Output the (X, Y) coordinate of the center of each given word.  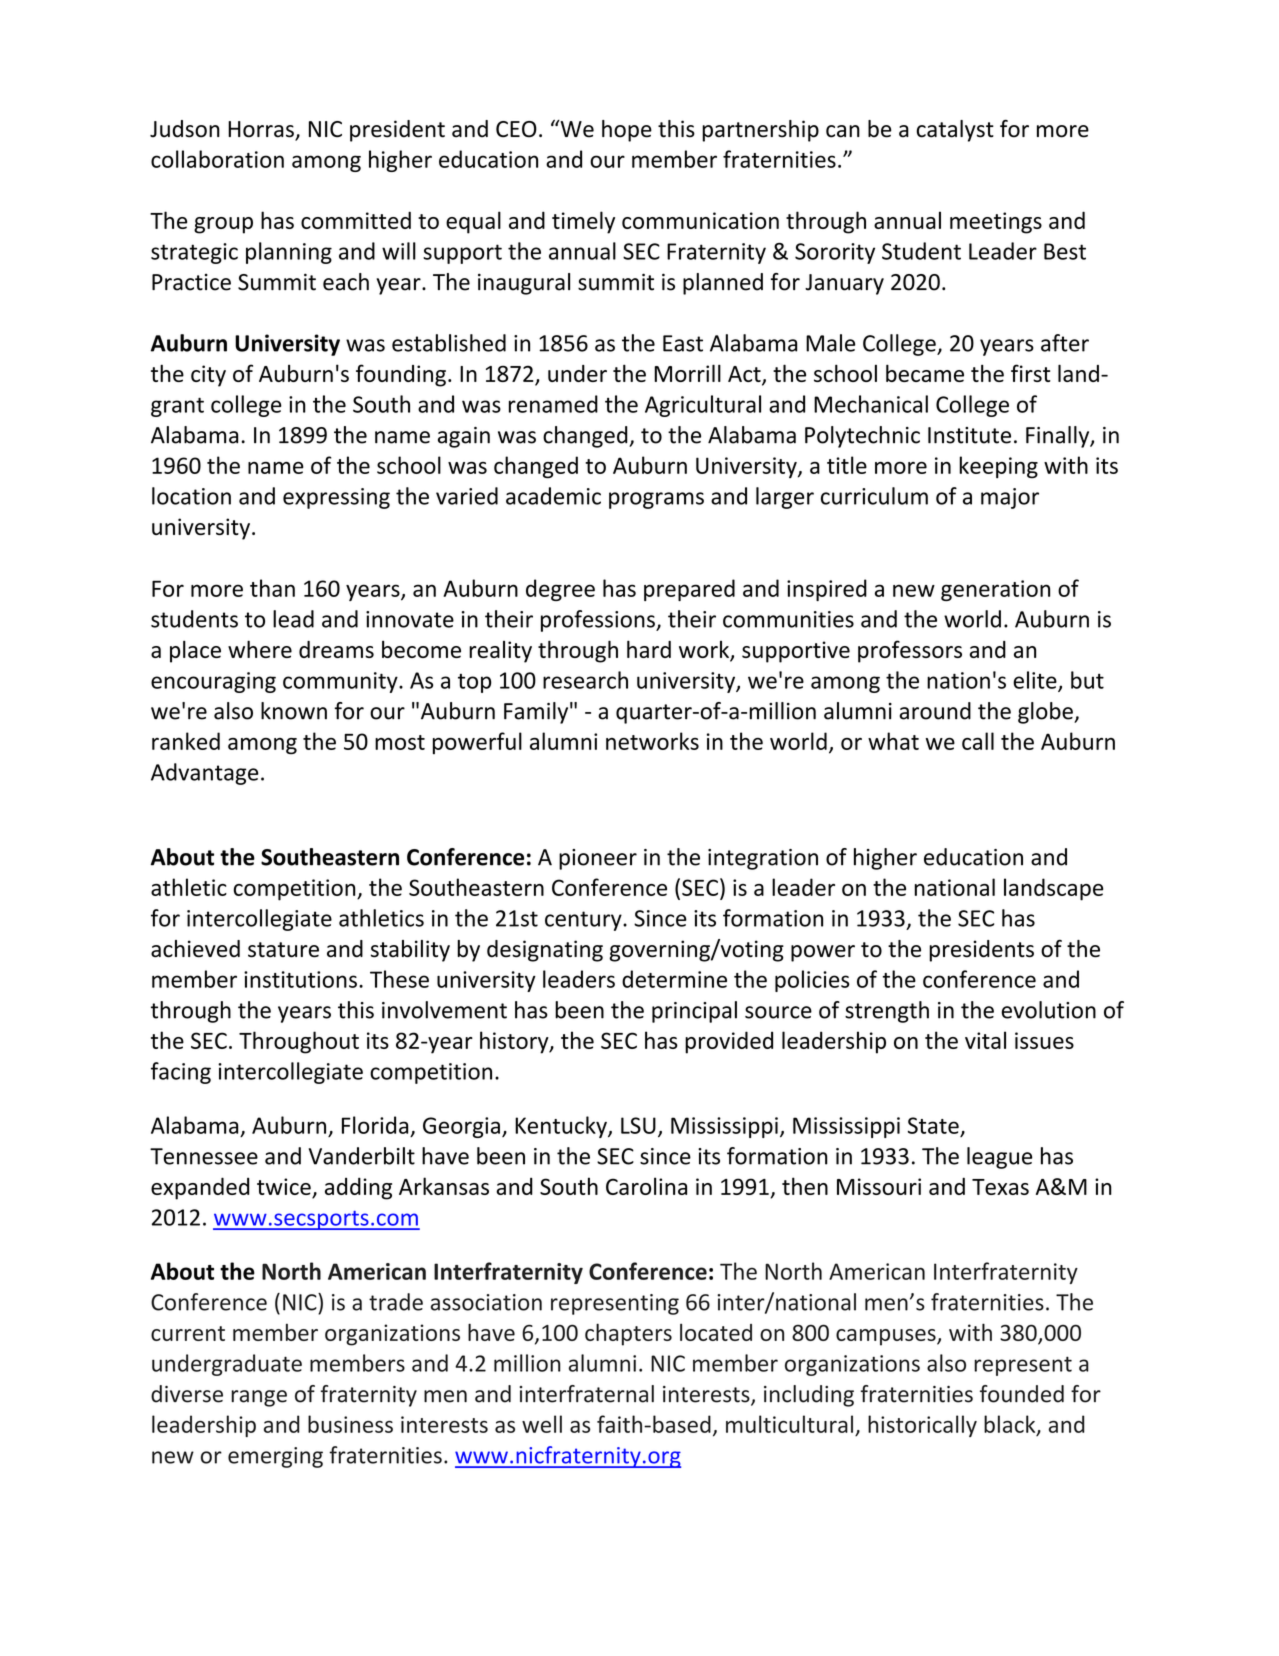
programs (656, 500)
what (893, 741)
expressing (336, 498)
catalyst (955, 131)
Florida (375, 1125)
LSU (638, 1125)
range (259, 1398)
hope (627, 131)
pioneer (598, 859)
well (542, 1424)
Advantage (205, 774)
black (1011, 1425)
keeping (998, 467)
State (933, 1125)
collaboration (217, 159)
